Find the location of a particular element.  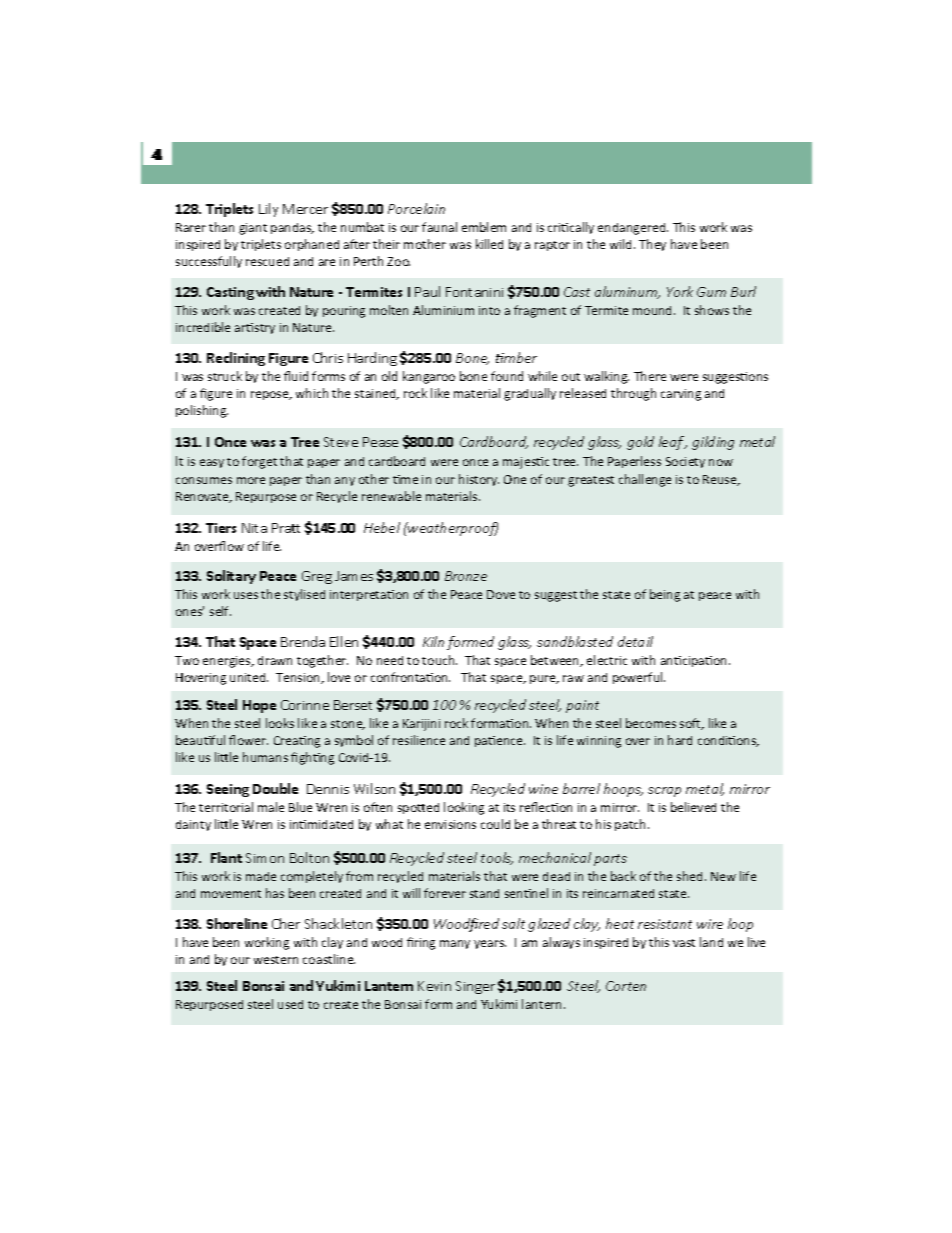

Dove is located at coordinates (501, 594).
